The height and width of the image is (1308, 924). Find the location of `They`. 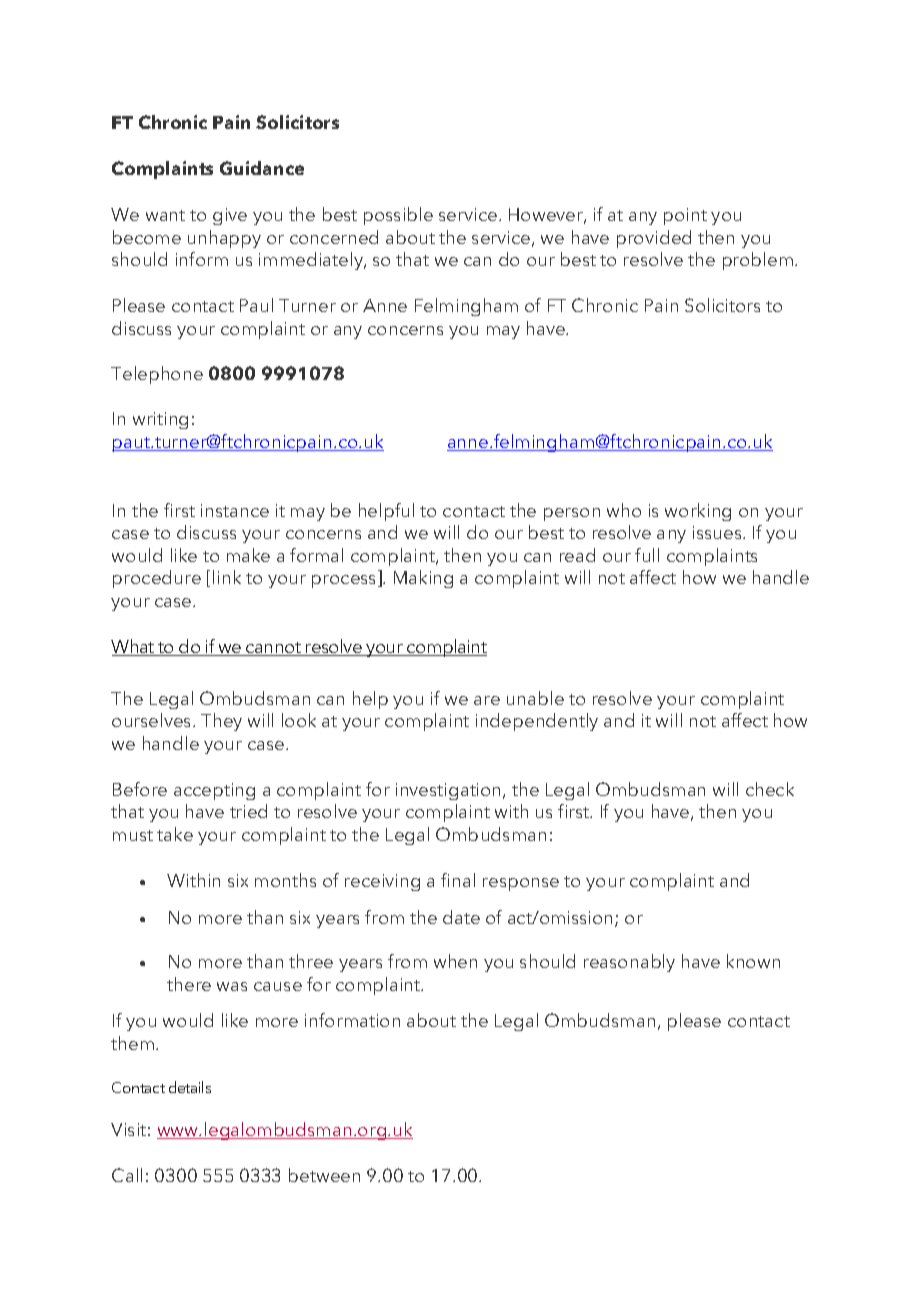

They is located at coordinates (221, 722).
